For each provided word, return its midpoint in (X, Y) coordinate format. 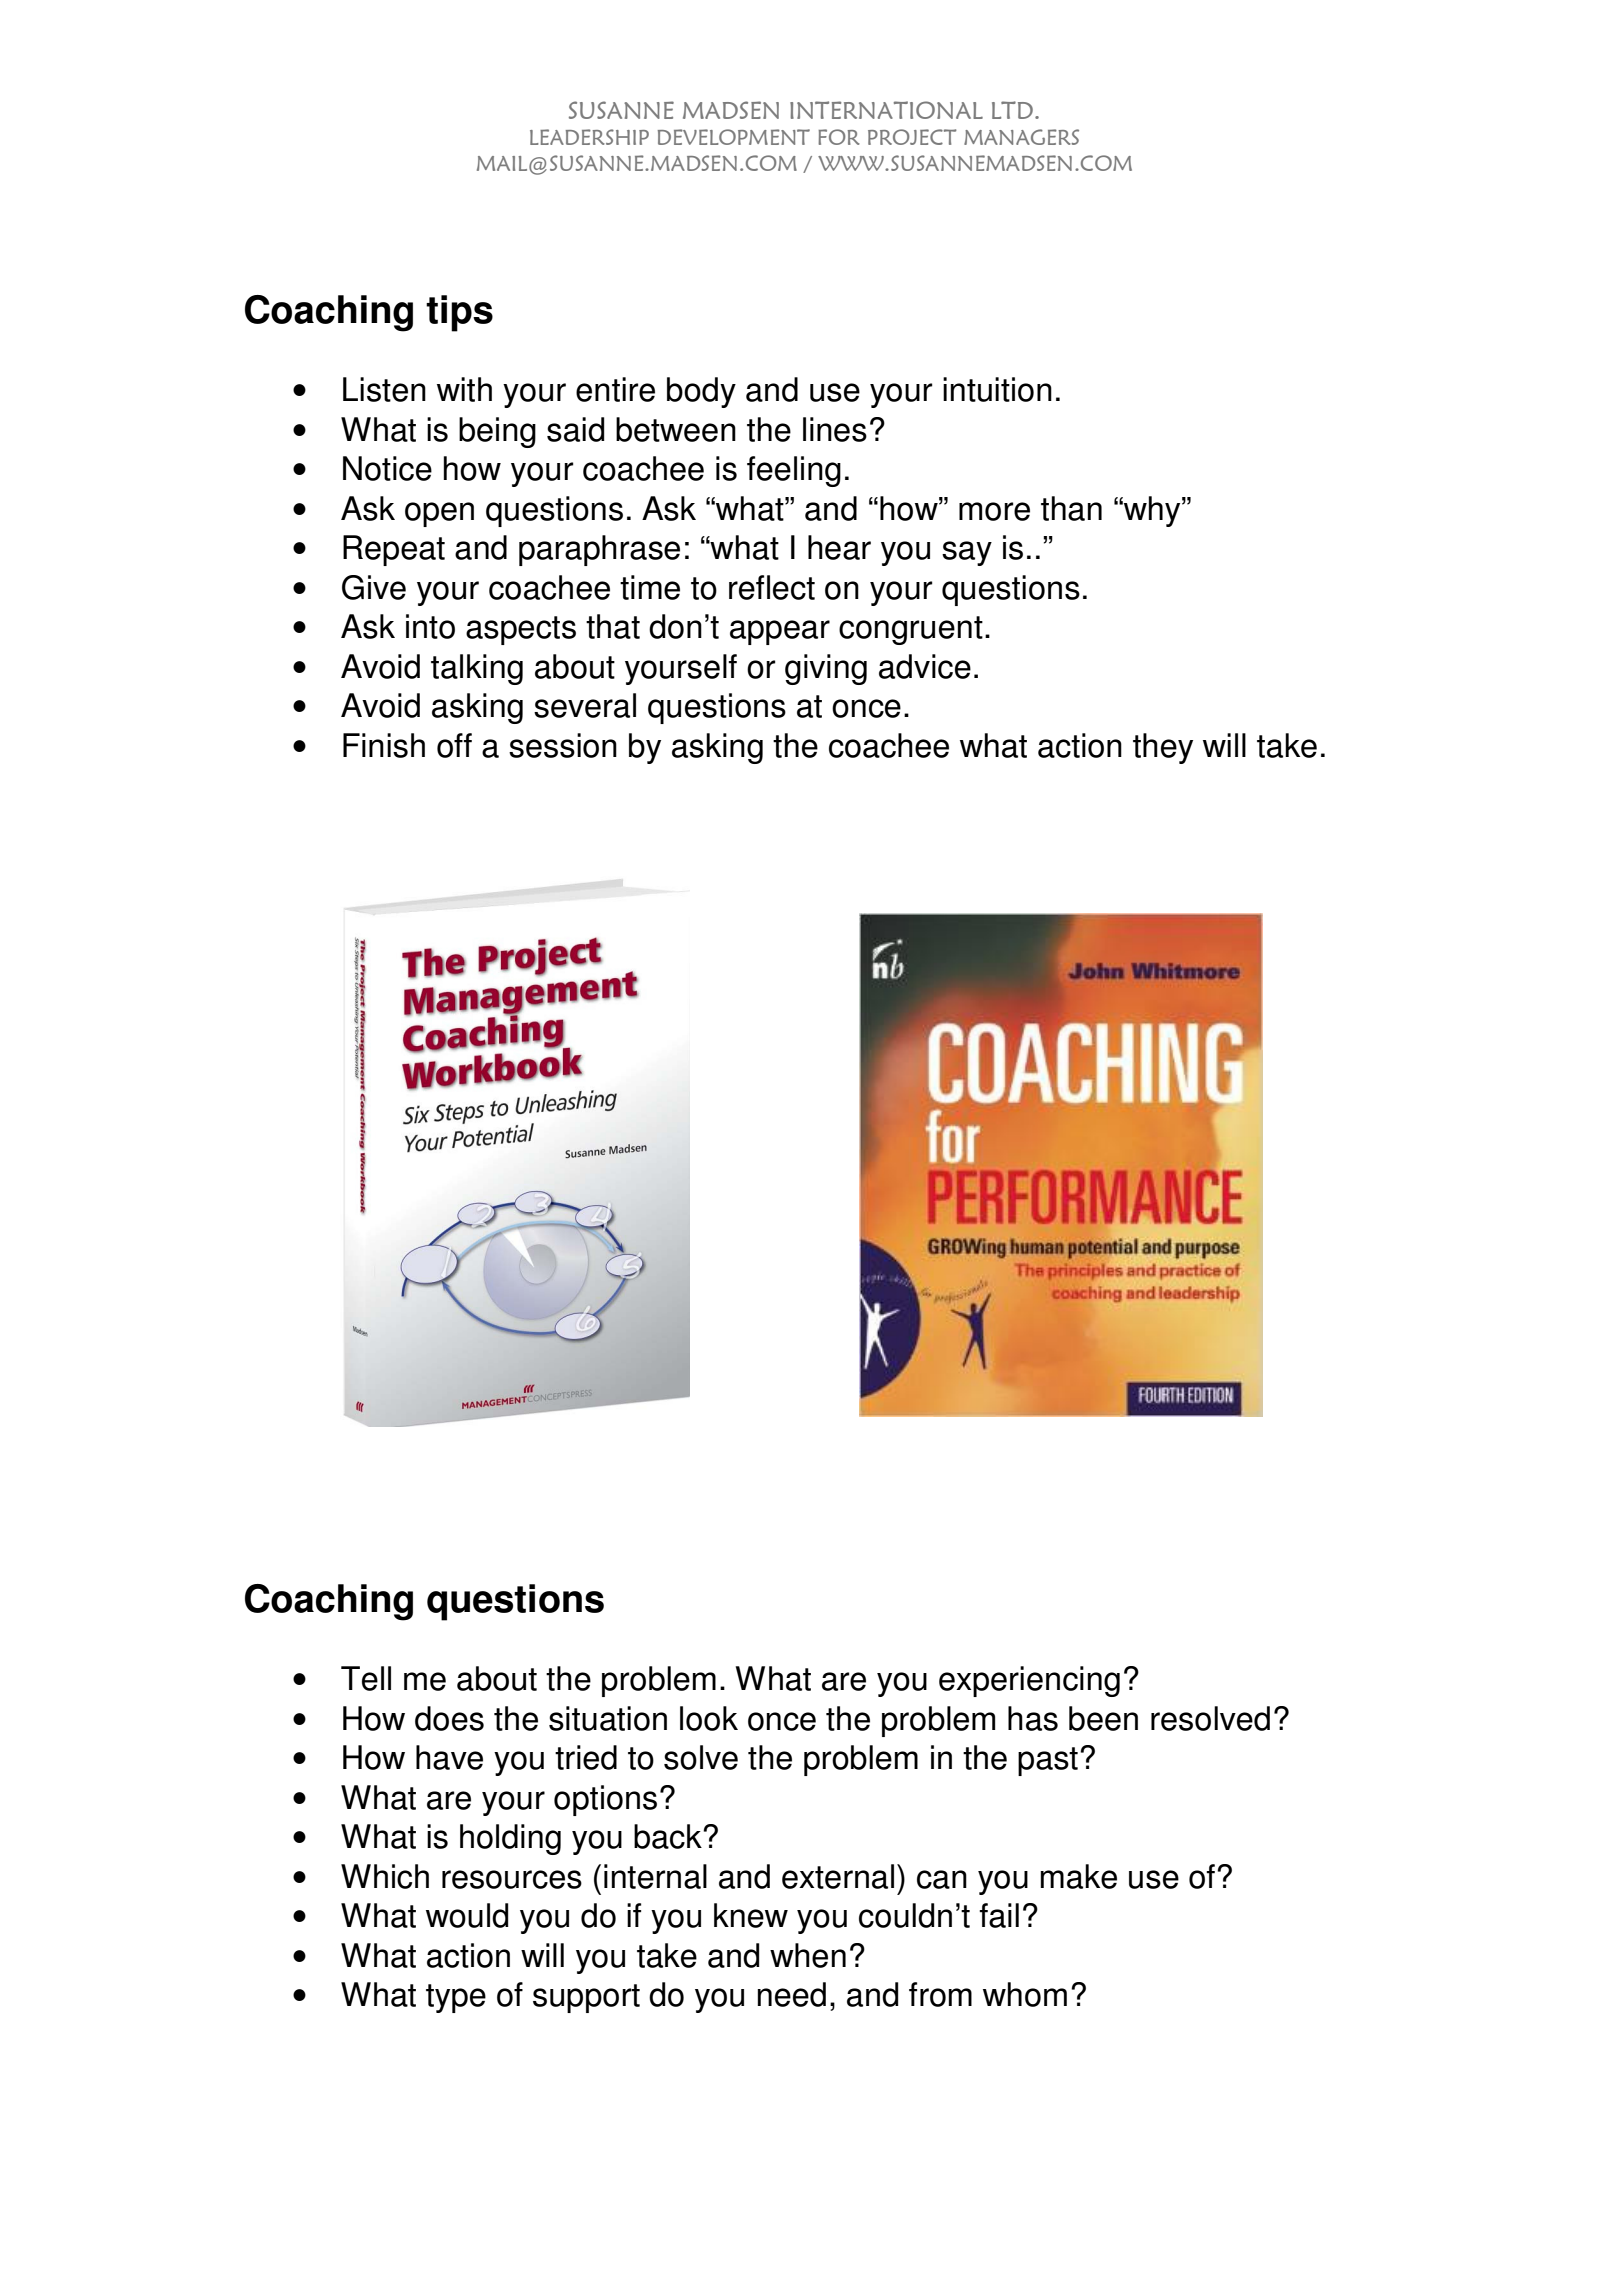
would (467, 1915)
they (1163, 748)
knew (751, 1915)
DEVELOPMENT (734, 137)
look (709, 1718)
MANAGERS (1021, 137)
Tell (366, 1678)
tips (459, 313)
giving (826, 669)
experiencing (1029, 1681)
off (454, 745)
